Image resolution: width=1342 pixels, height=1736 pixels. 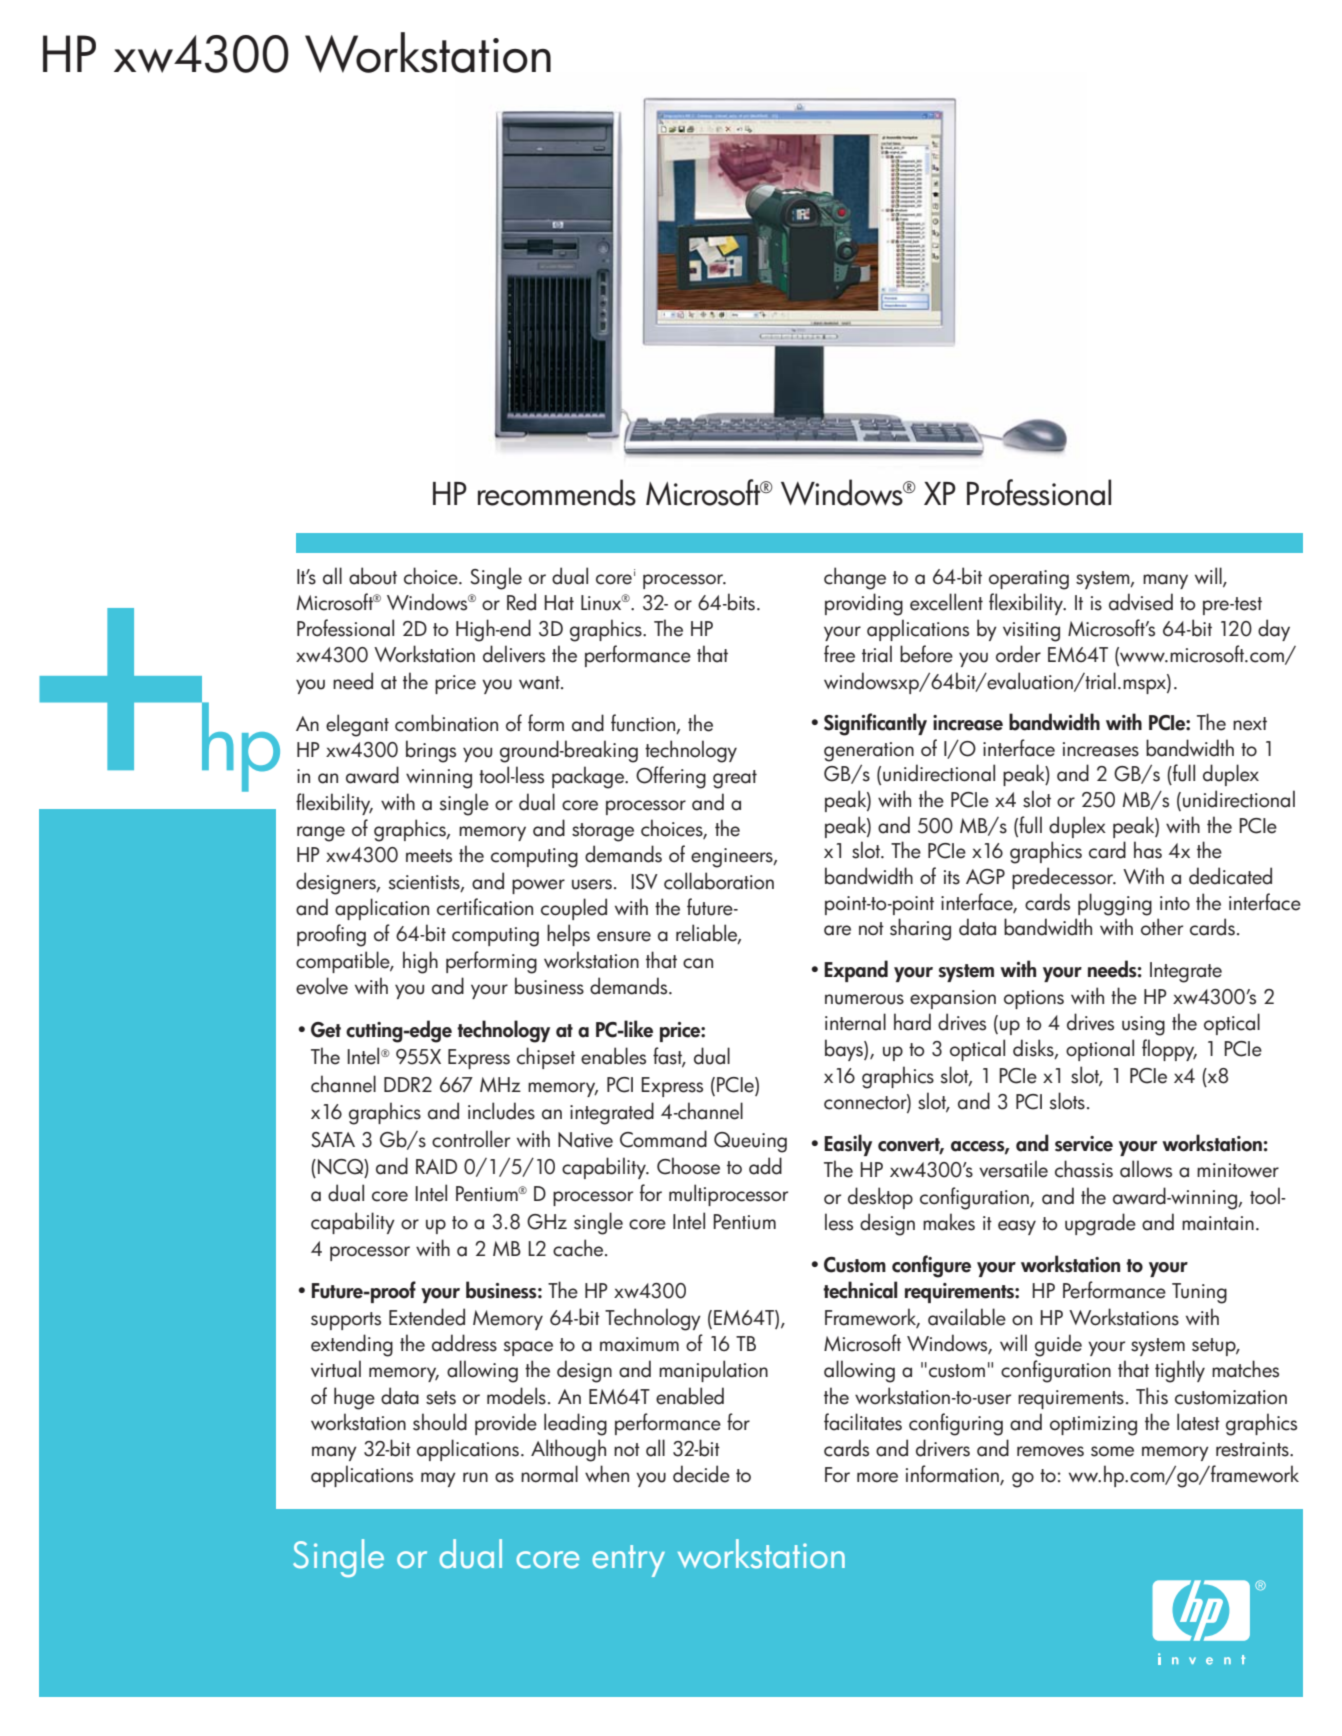 What do you see at coordinates (373, 576) in the page?
I see `about` at bounding box center [373, 576].
